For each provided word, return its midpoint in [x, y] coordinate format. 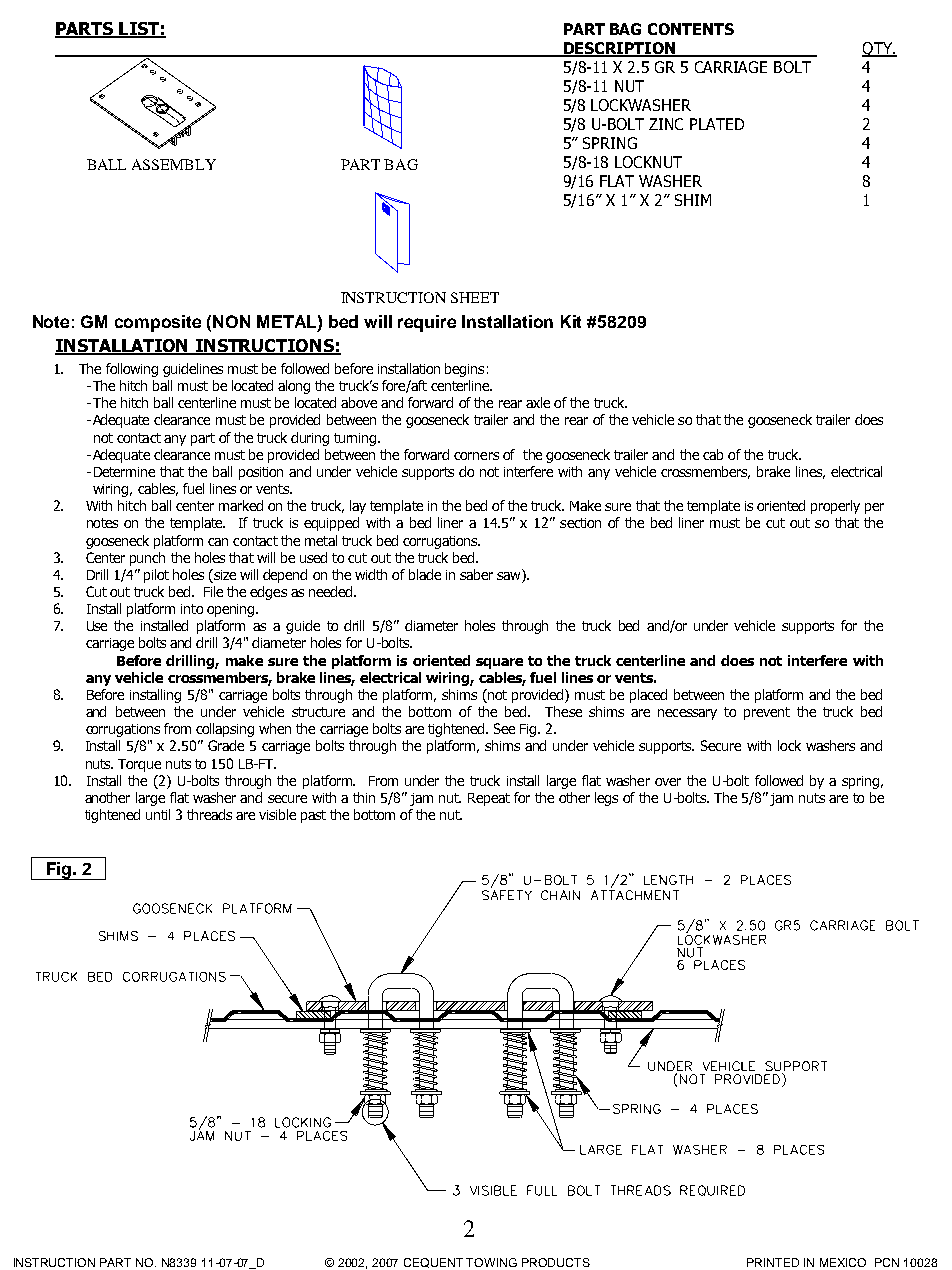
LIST [139, 29]
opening [232, 610]
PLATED [717, 124]
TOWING [491, 1262]
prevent [767, 713]
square [499, 663]
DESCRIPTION [620, 49]
